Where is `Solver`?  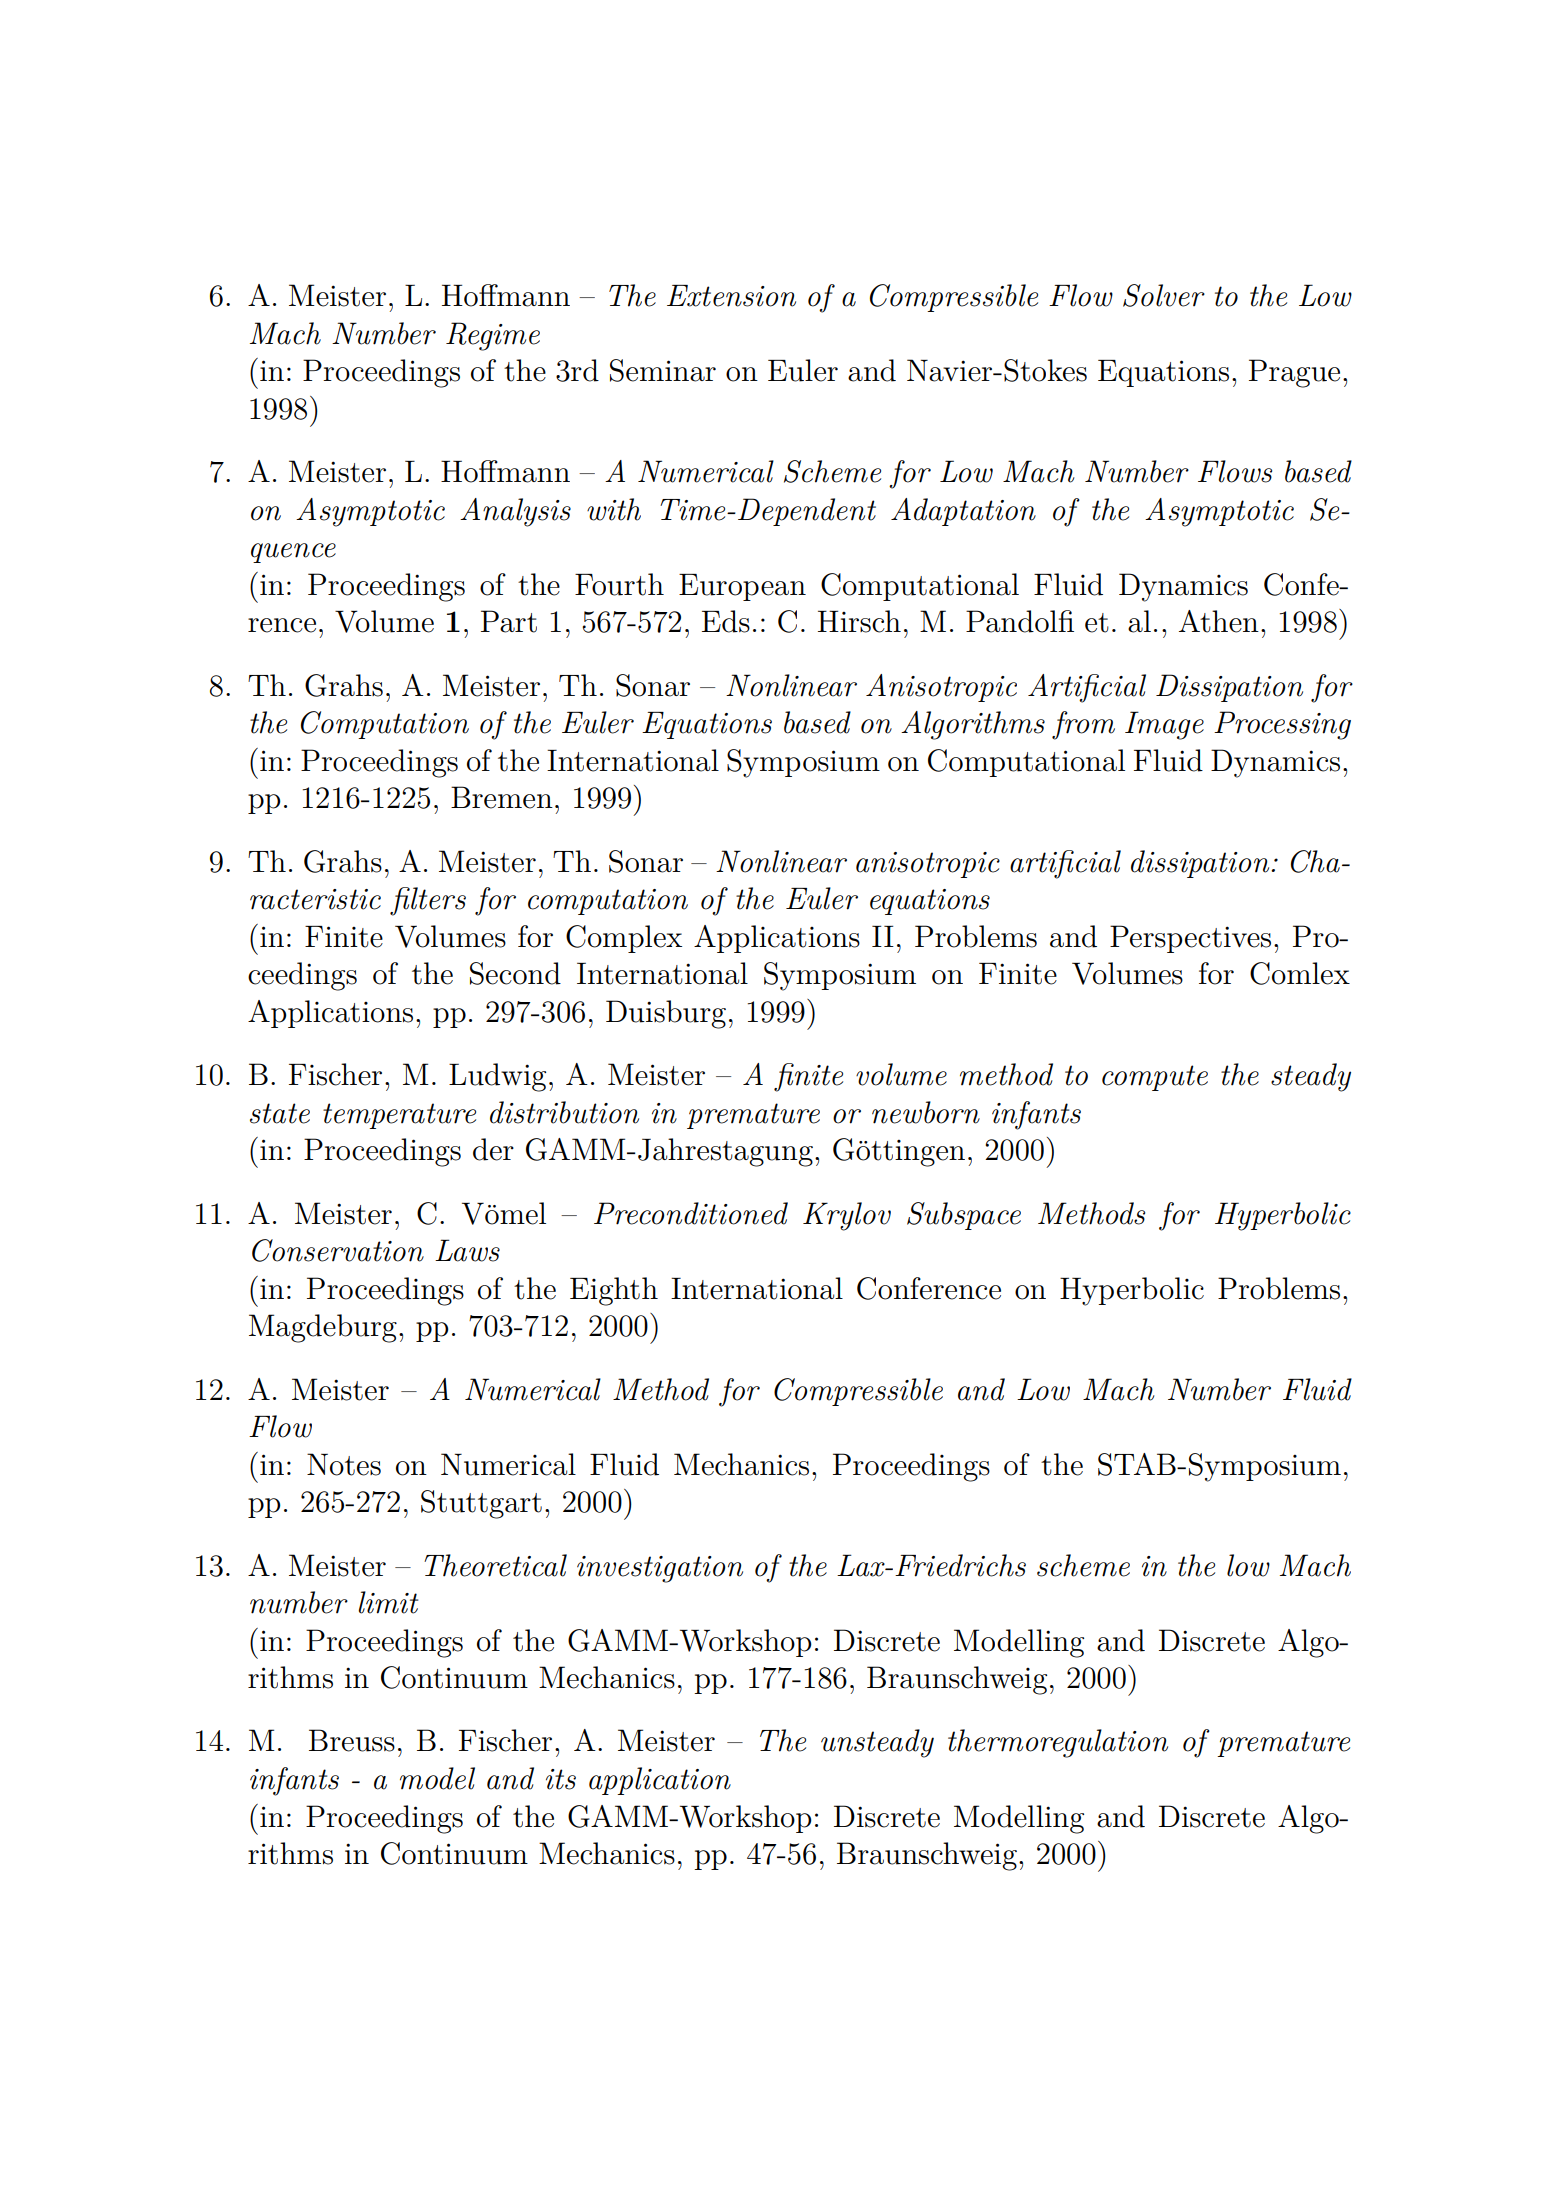
Solver is located at coordinates (1164, 295).
